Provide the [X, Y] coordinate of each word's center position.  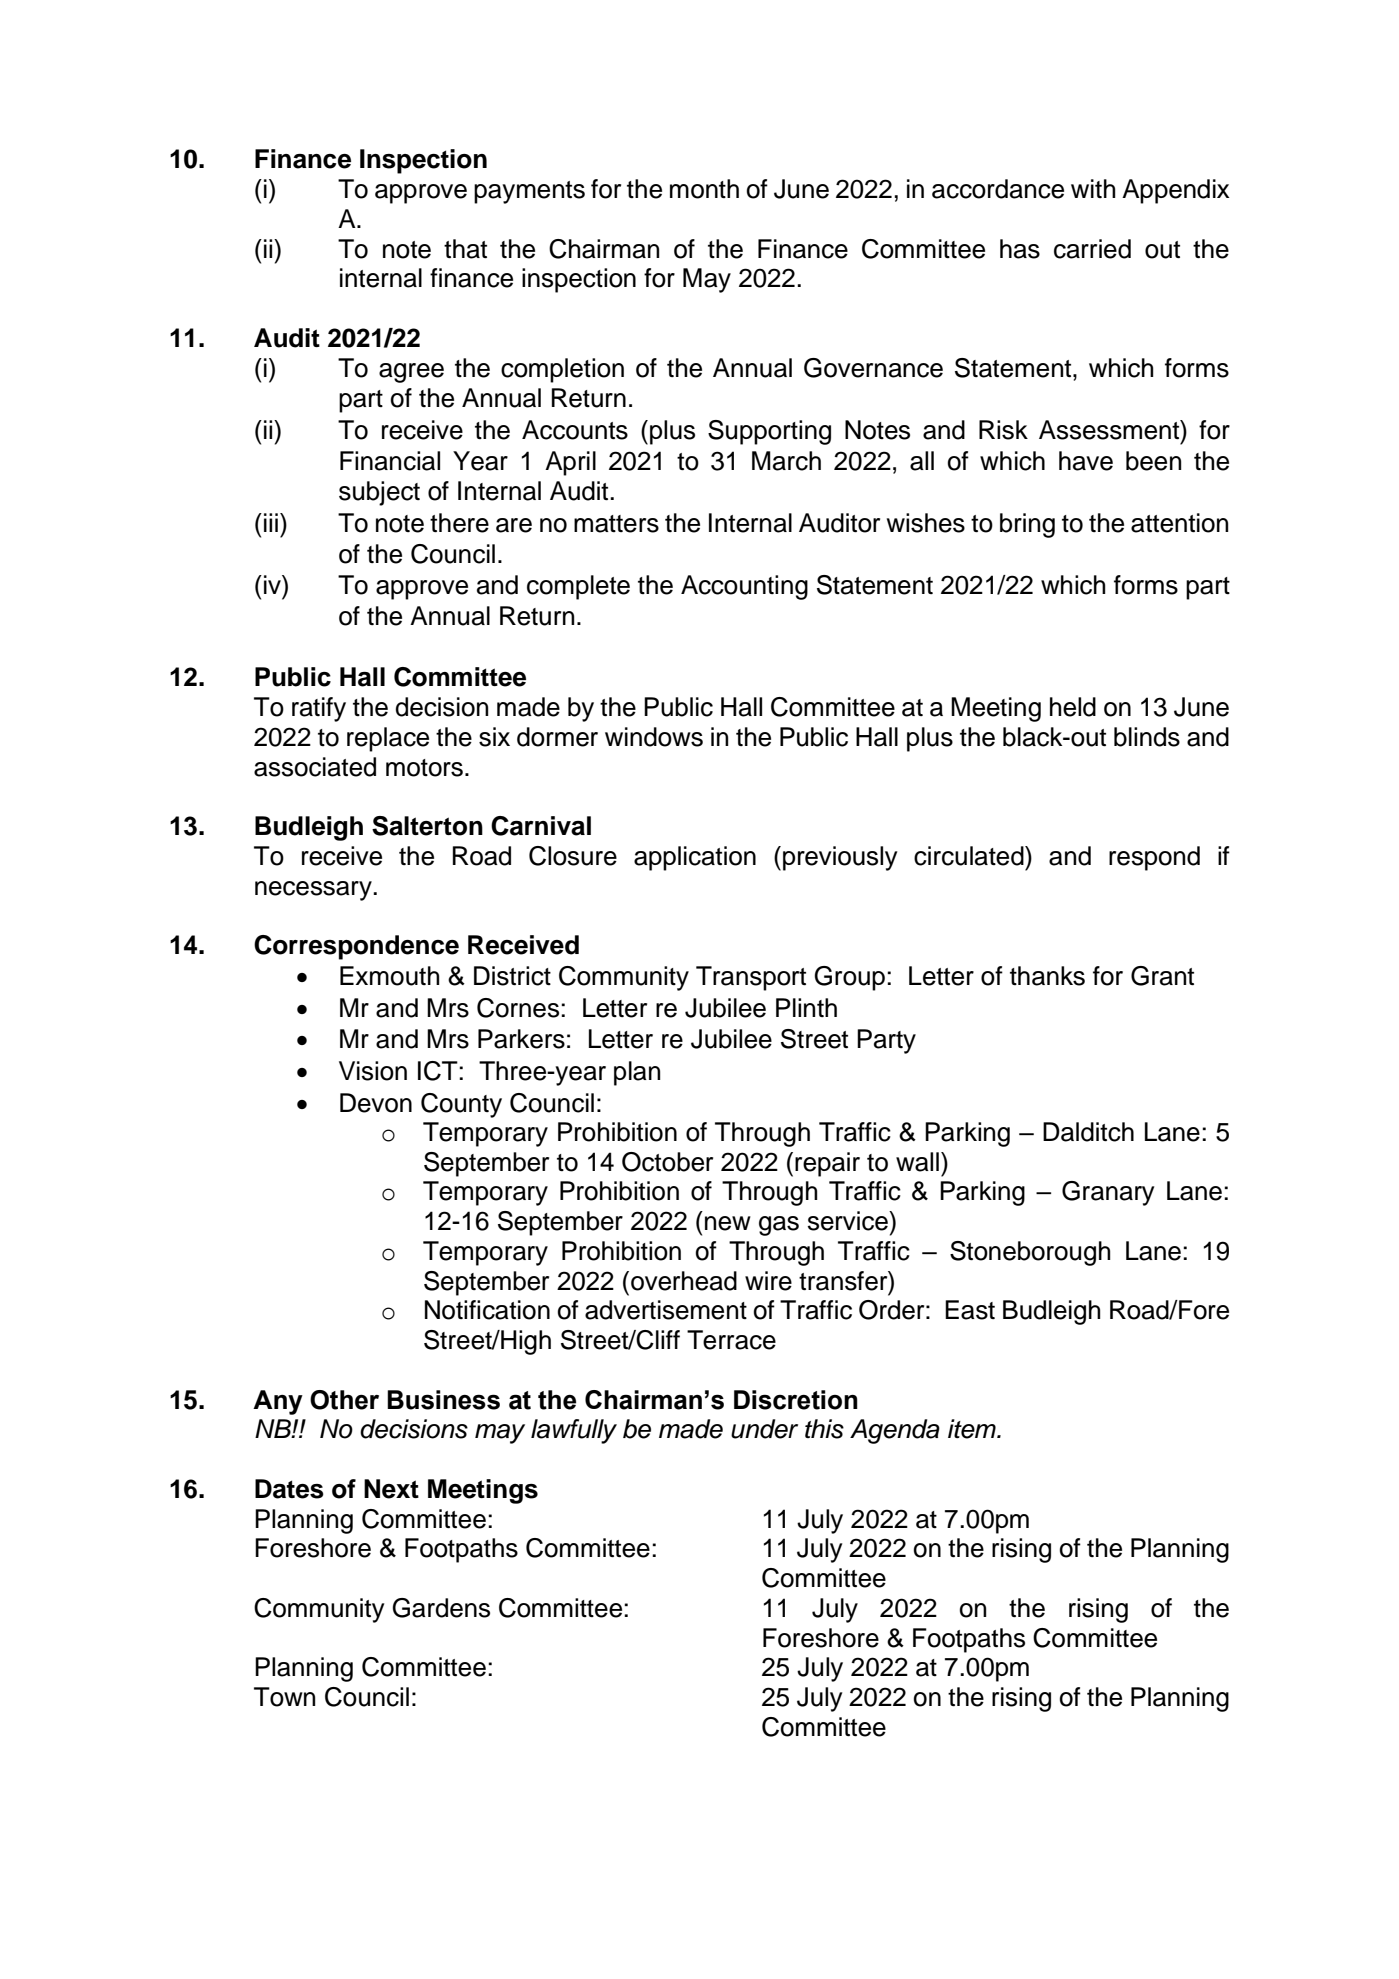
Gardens [441, 1608]
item [973, 1429]
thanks [1047, 976]
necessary [314, 891]
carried [1092, 249]
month [704, 189]
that [465, 249]
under [764, 1429]
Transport [751, 978]
